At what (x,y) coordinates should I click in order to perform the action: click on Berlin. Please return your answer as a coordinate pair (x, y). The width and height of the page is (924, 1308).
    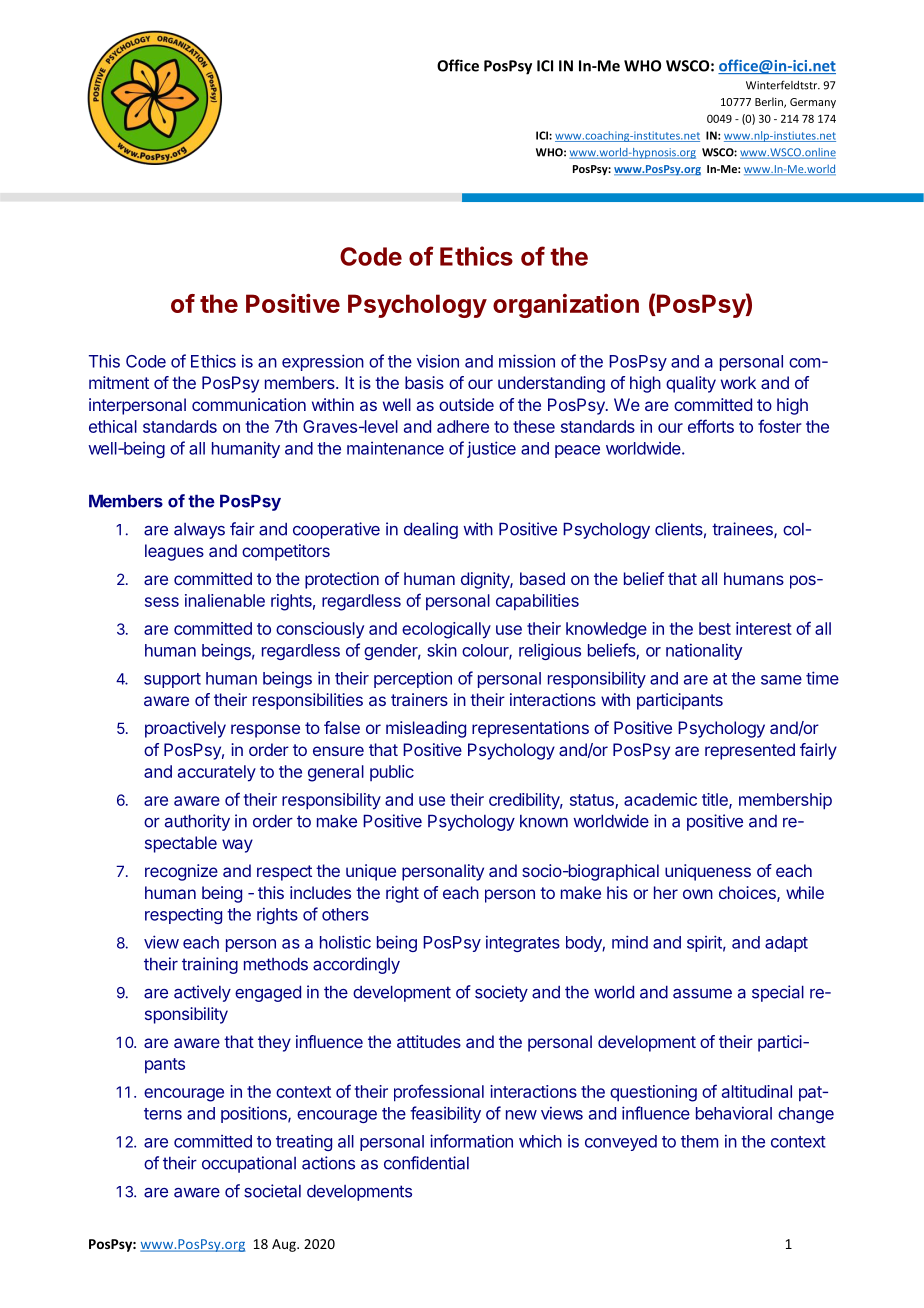
    Looking at the image, I should click on (770, 102).
